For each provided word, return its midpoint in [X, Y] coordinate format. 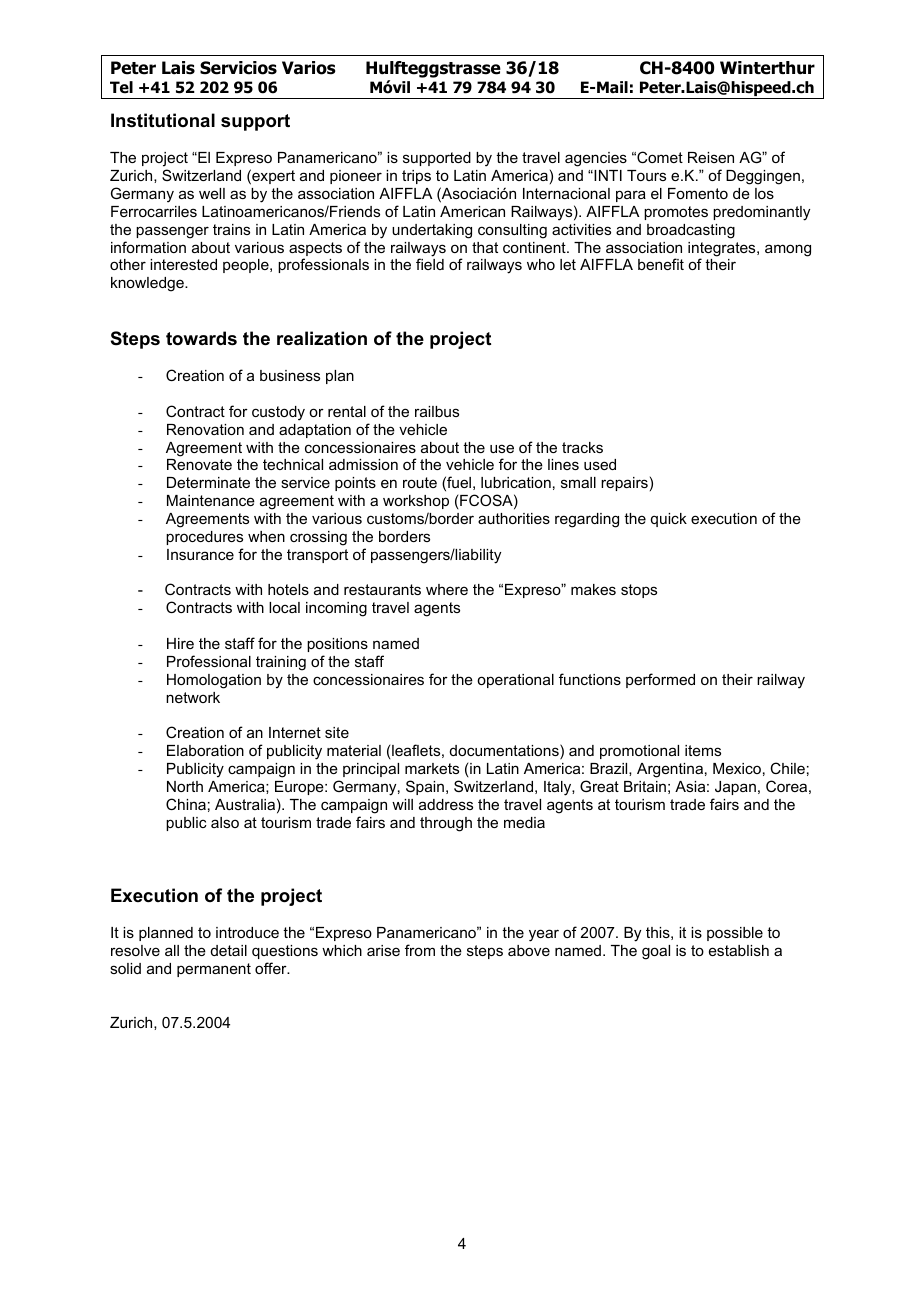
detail [229, 950]
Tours [646, 175]
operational [515, 681]
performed [660, 680]
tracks [582, 447]
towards [201, 338]
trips [416, 177]
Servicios [238, 68]
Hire [180, 643]
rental [347, 411]
